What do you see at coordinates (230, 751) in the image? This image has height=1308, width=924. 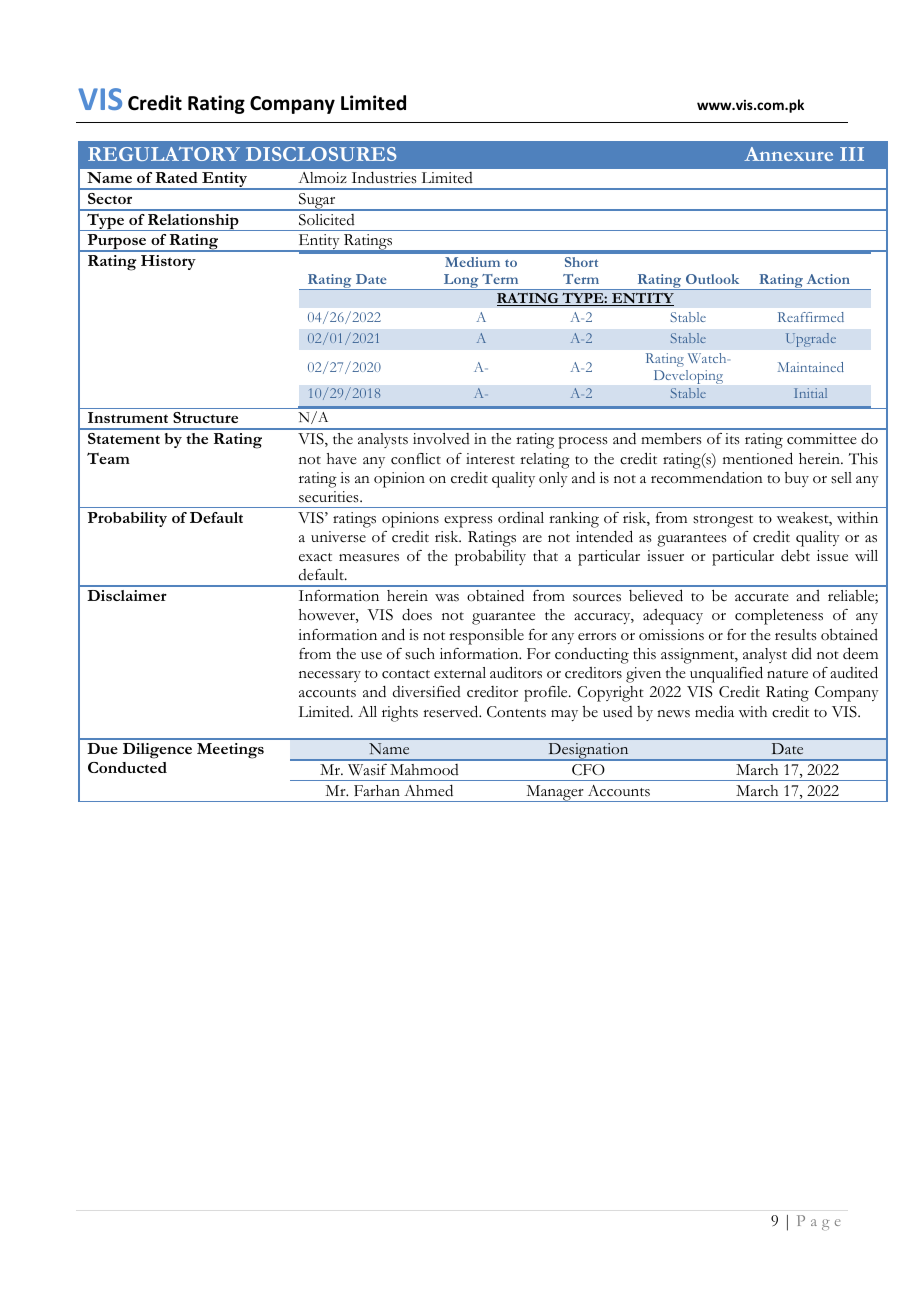 I see `Meetings` at bounding box center [230, 751].
